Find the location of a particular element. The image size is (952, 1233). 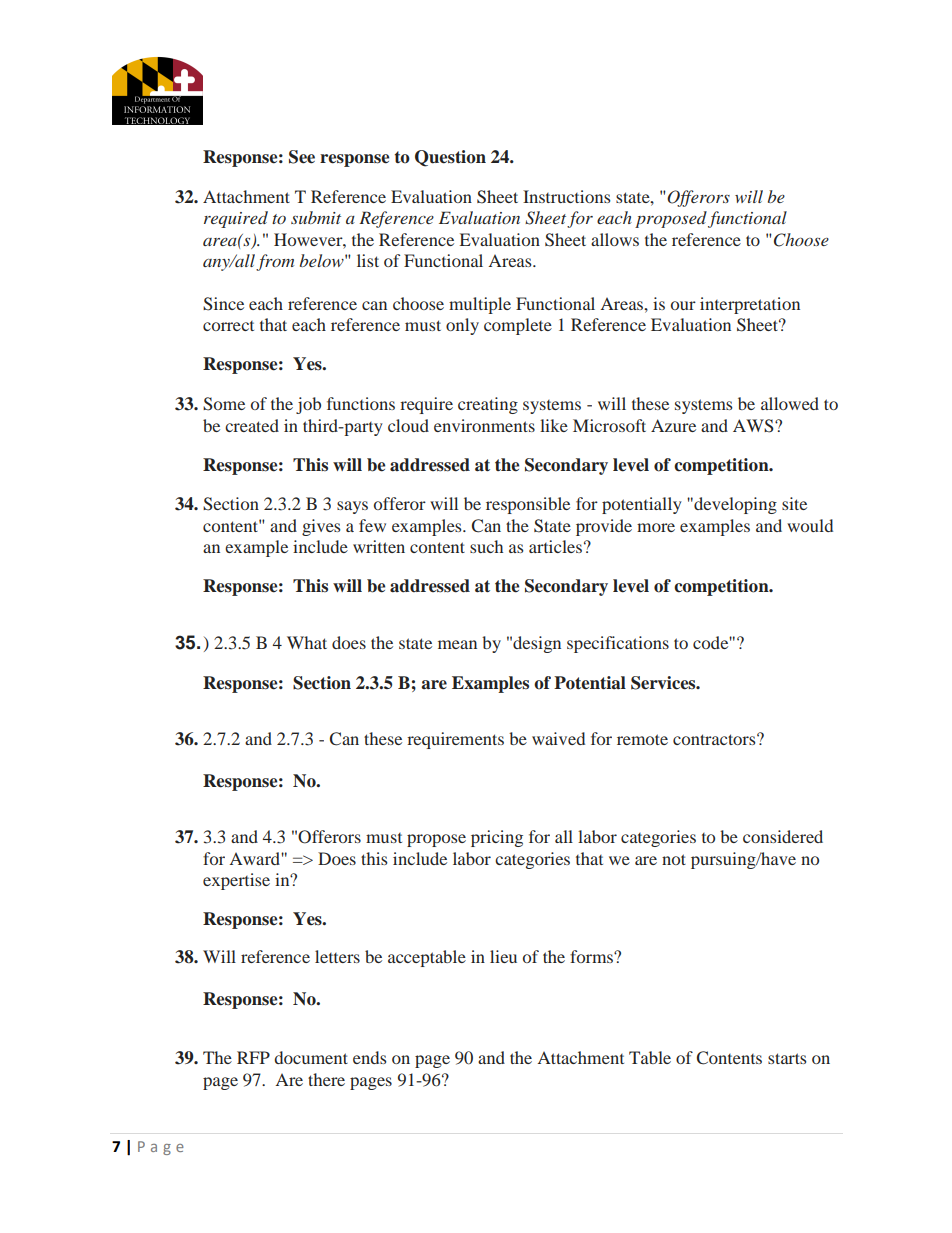

Instructions is located at coordinates (567, 196).
